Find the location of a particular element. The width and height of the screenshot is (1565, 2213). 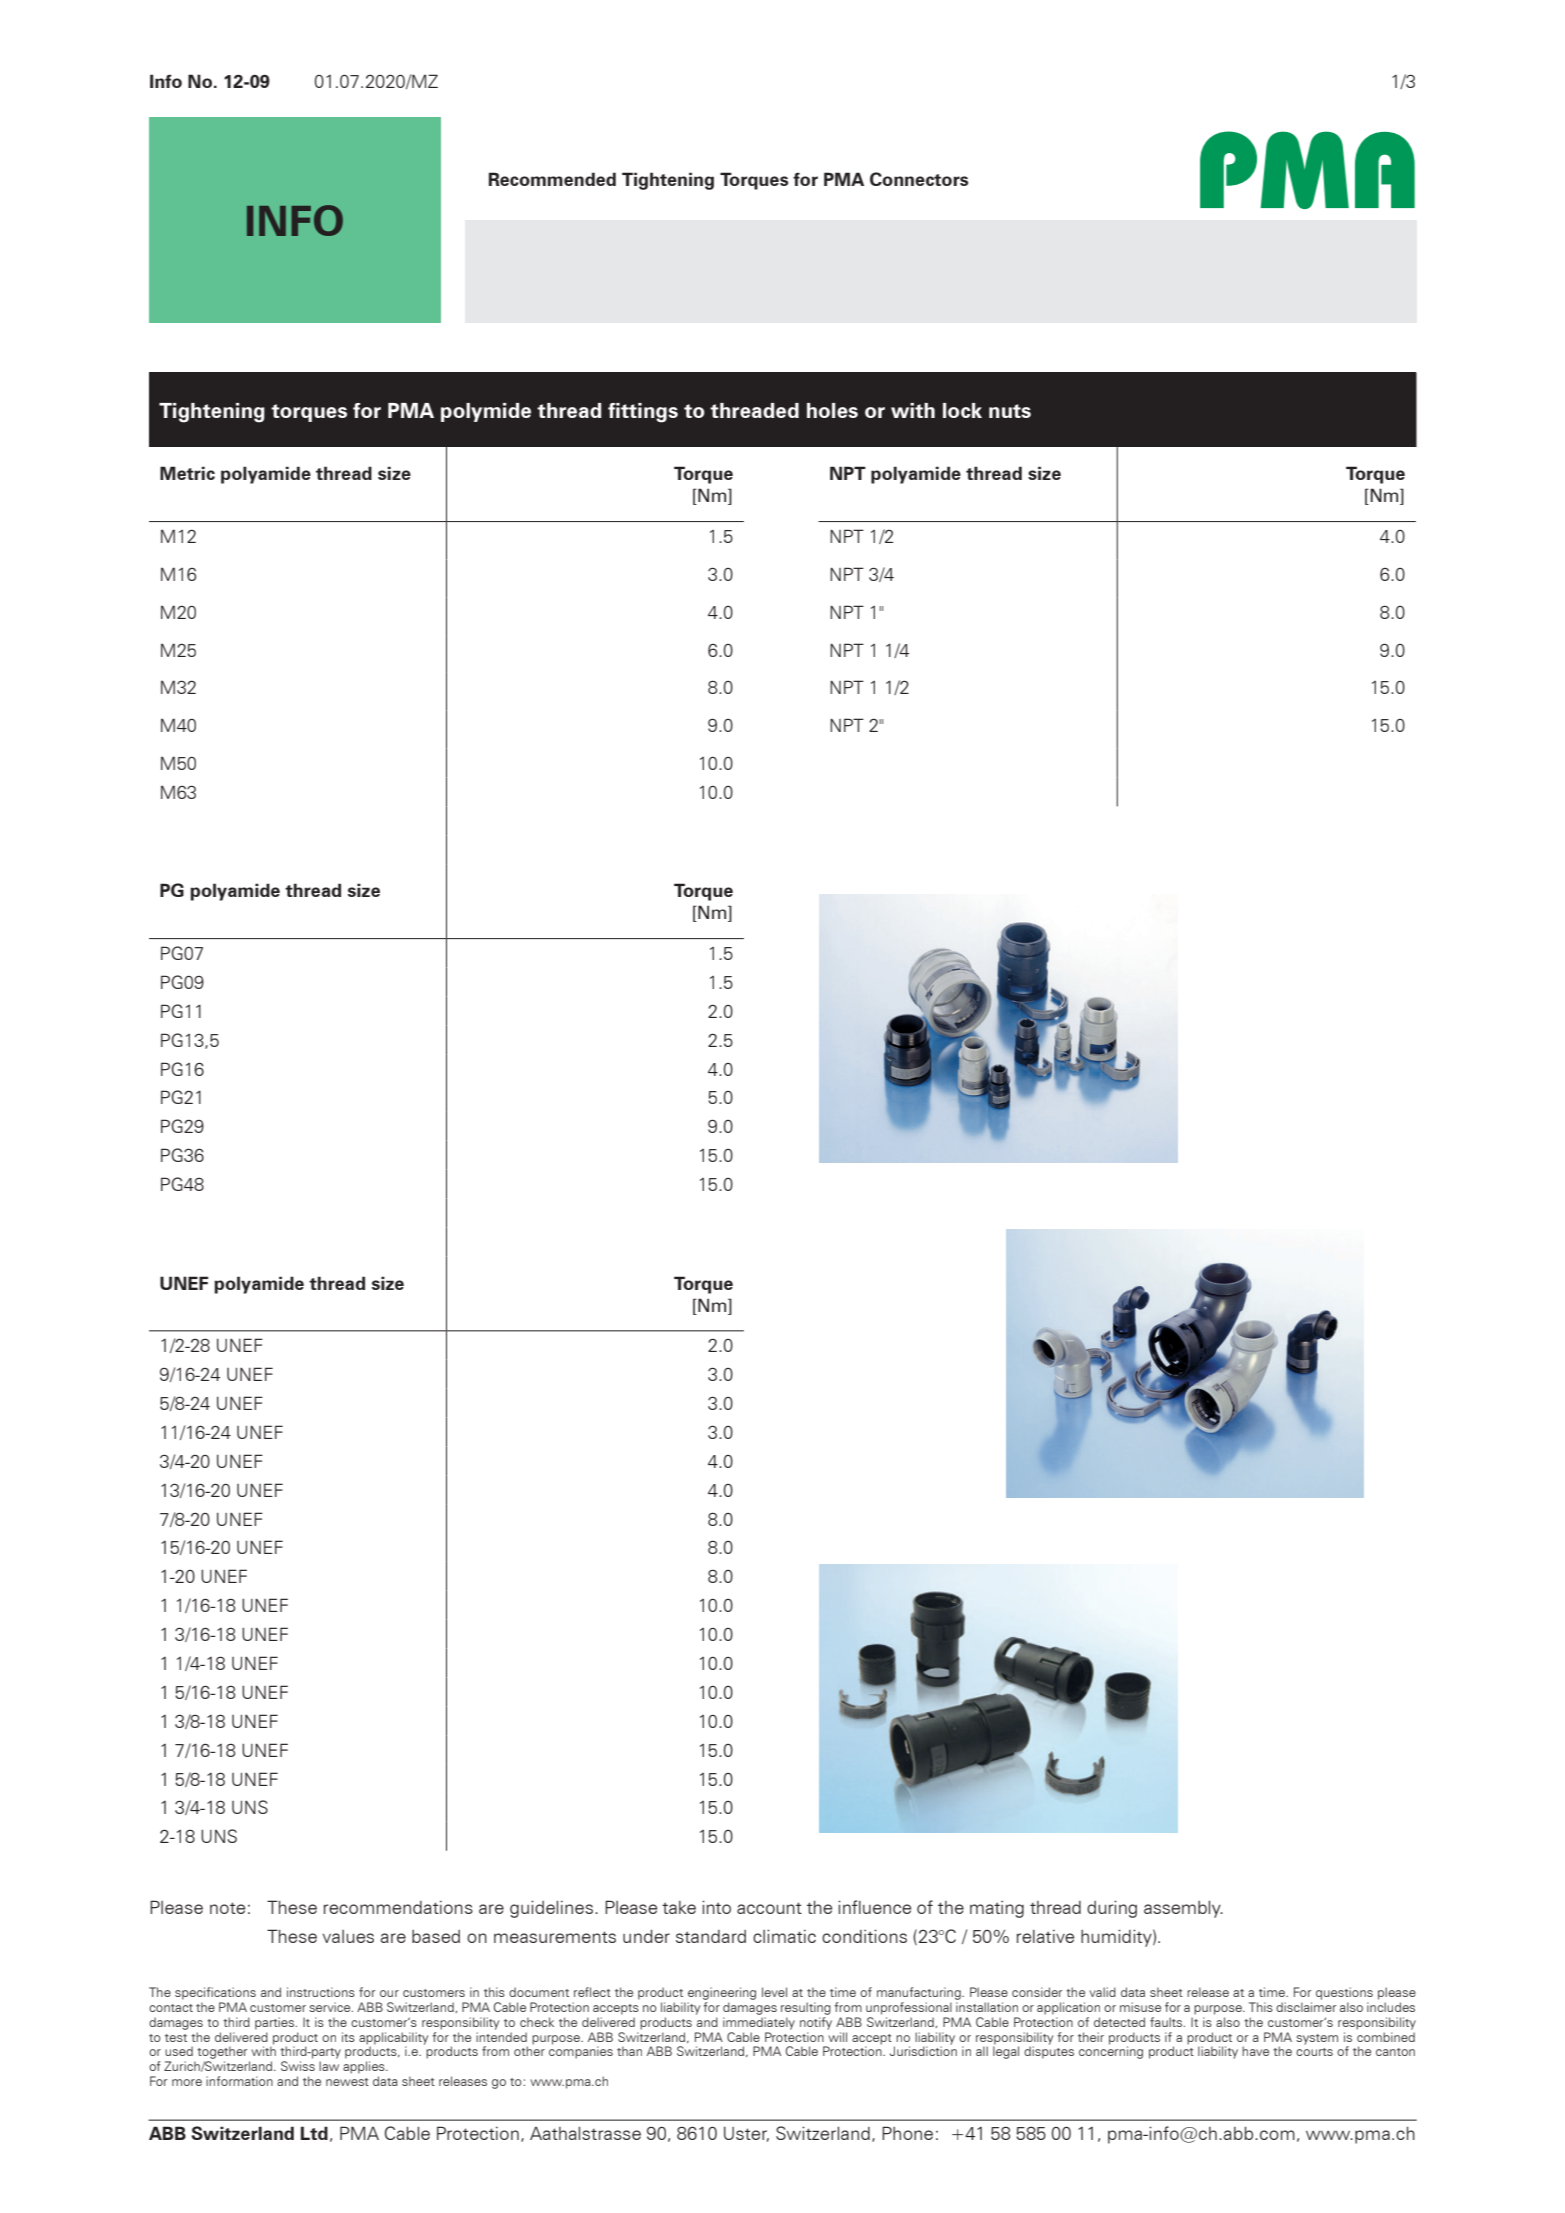

immediately is located at coordinates (759, 2023).
